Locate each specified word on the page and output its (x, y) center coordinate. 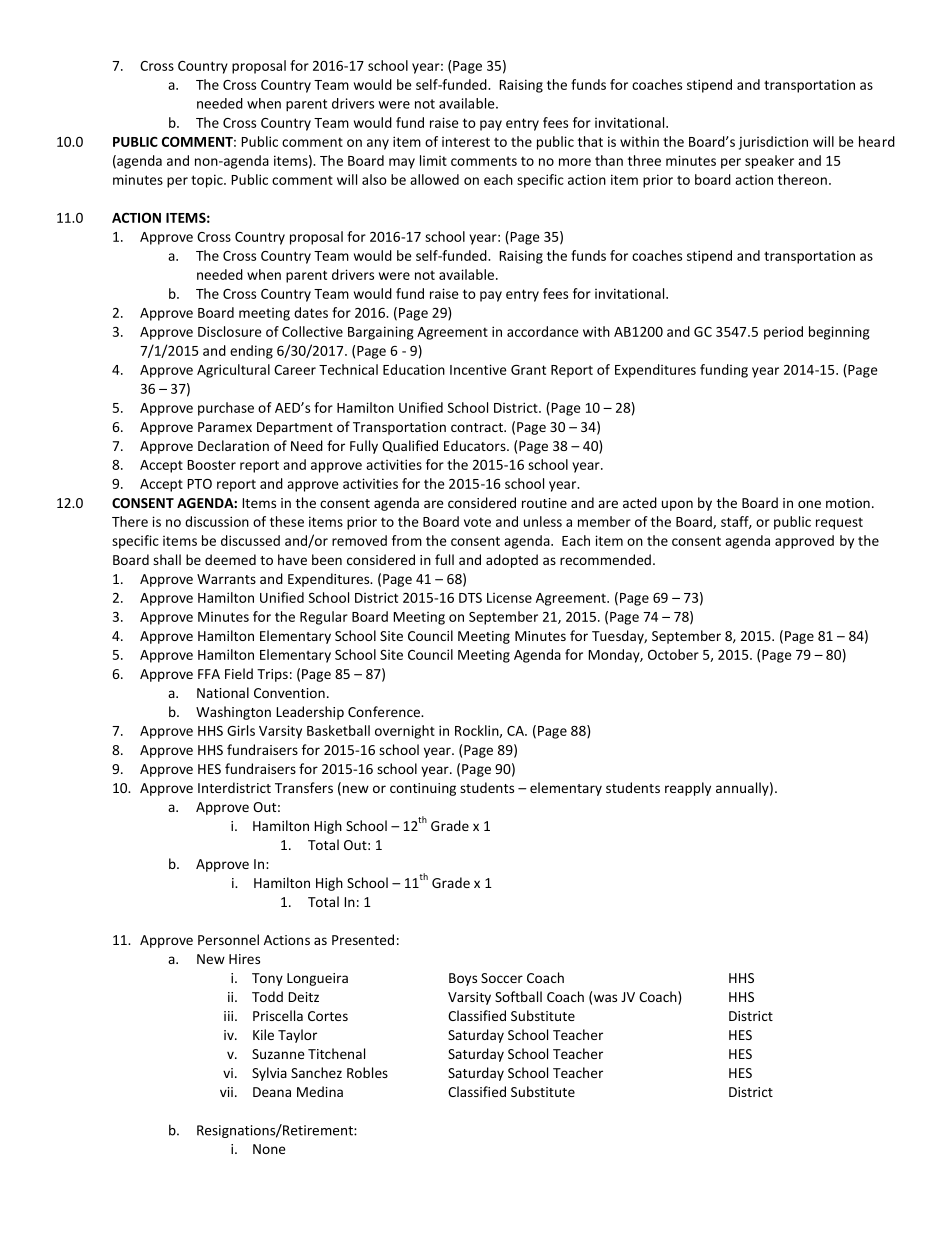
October (673, 654)
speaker (769, 162)
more (575, 162)
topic (208, 181)
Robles (367, 1072)
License (509, 598)
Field (239, 673)
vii (226, 1092)
